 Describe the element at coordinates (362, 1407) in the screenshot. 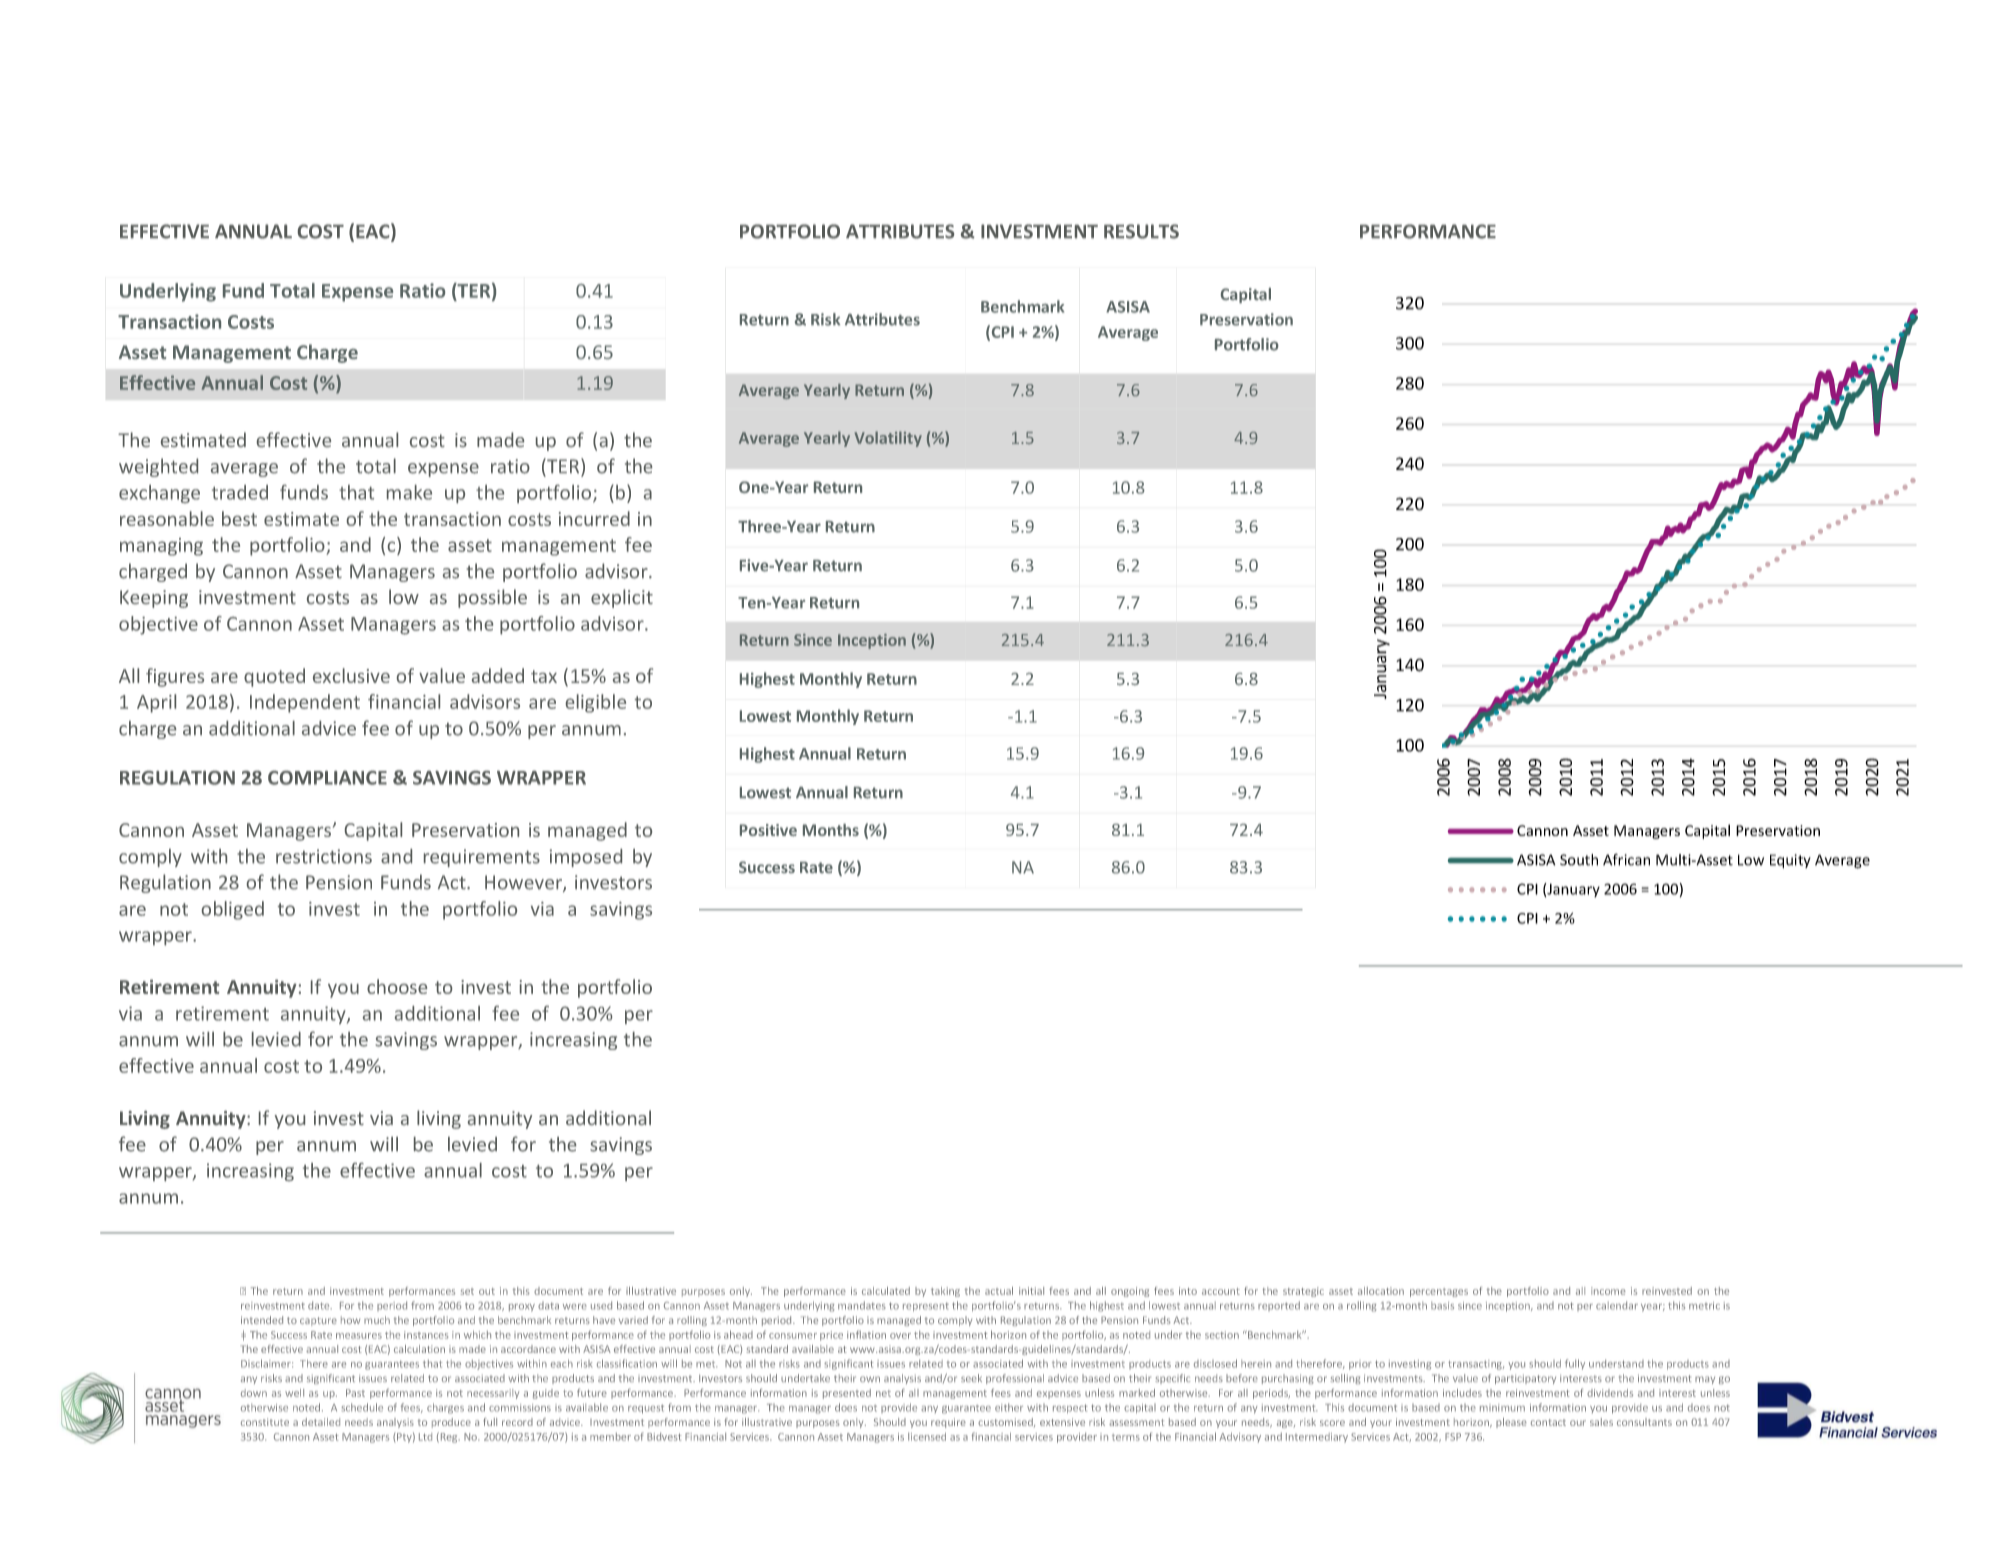

I see `schedule` at that location.
